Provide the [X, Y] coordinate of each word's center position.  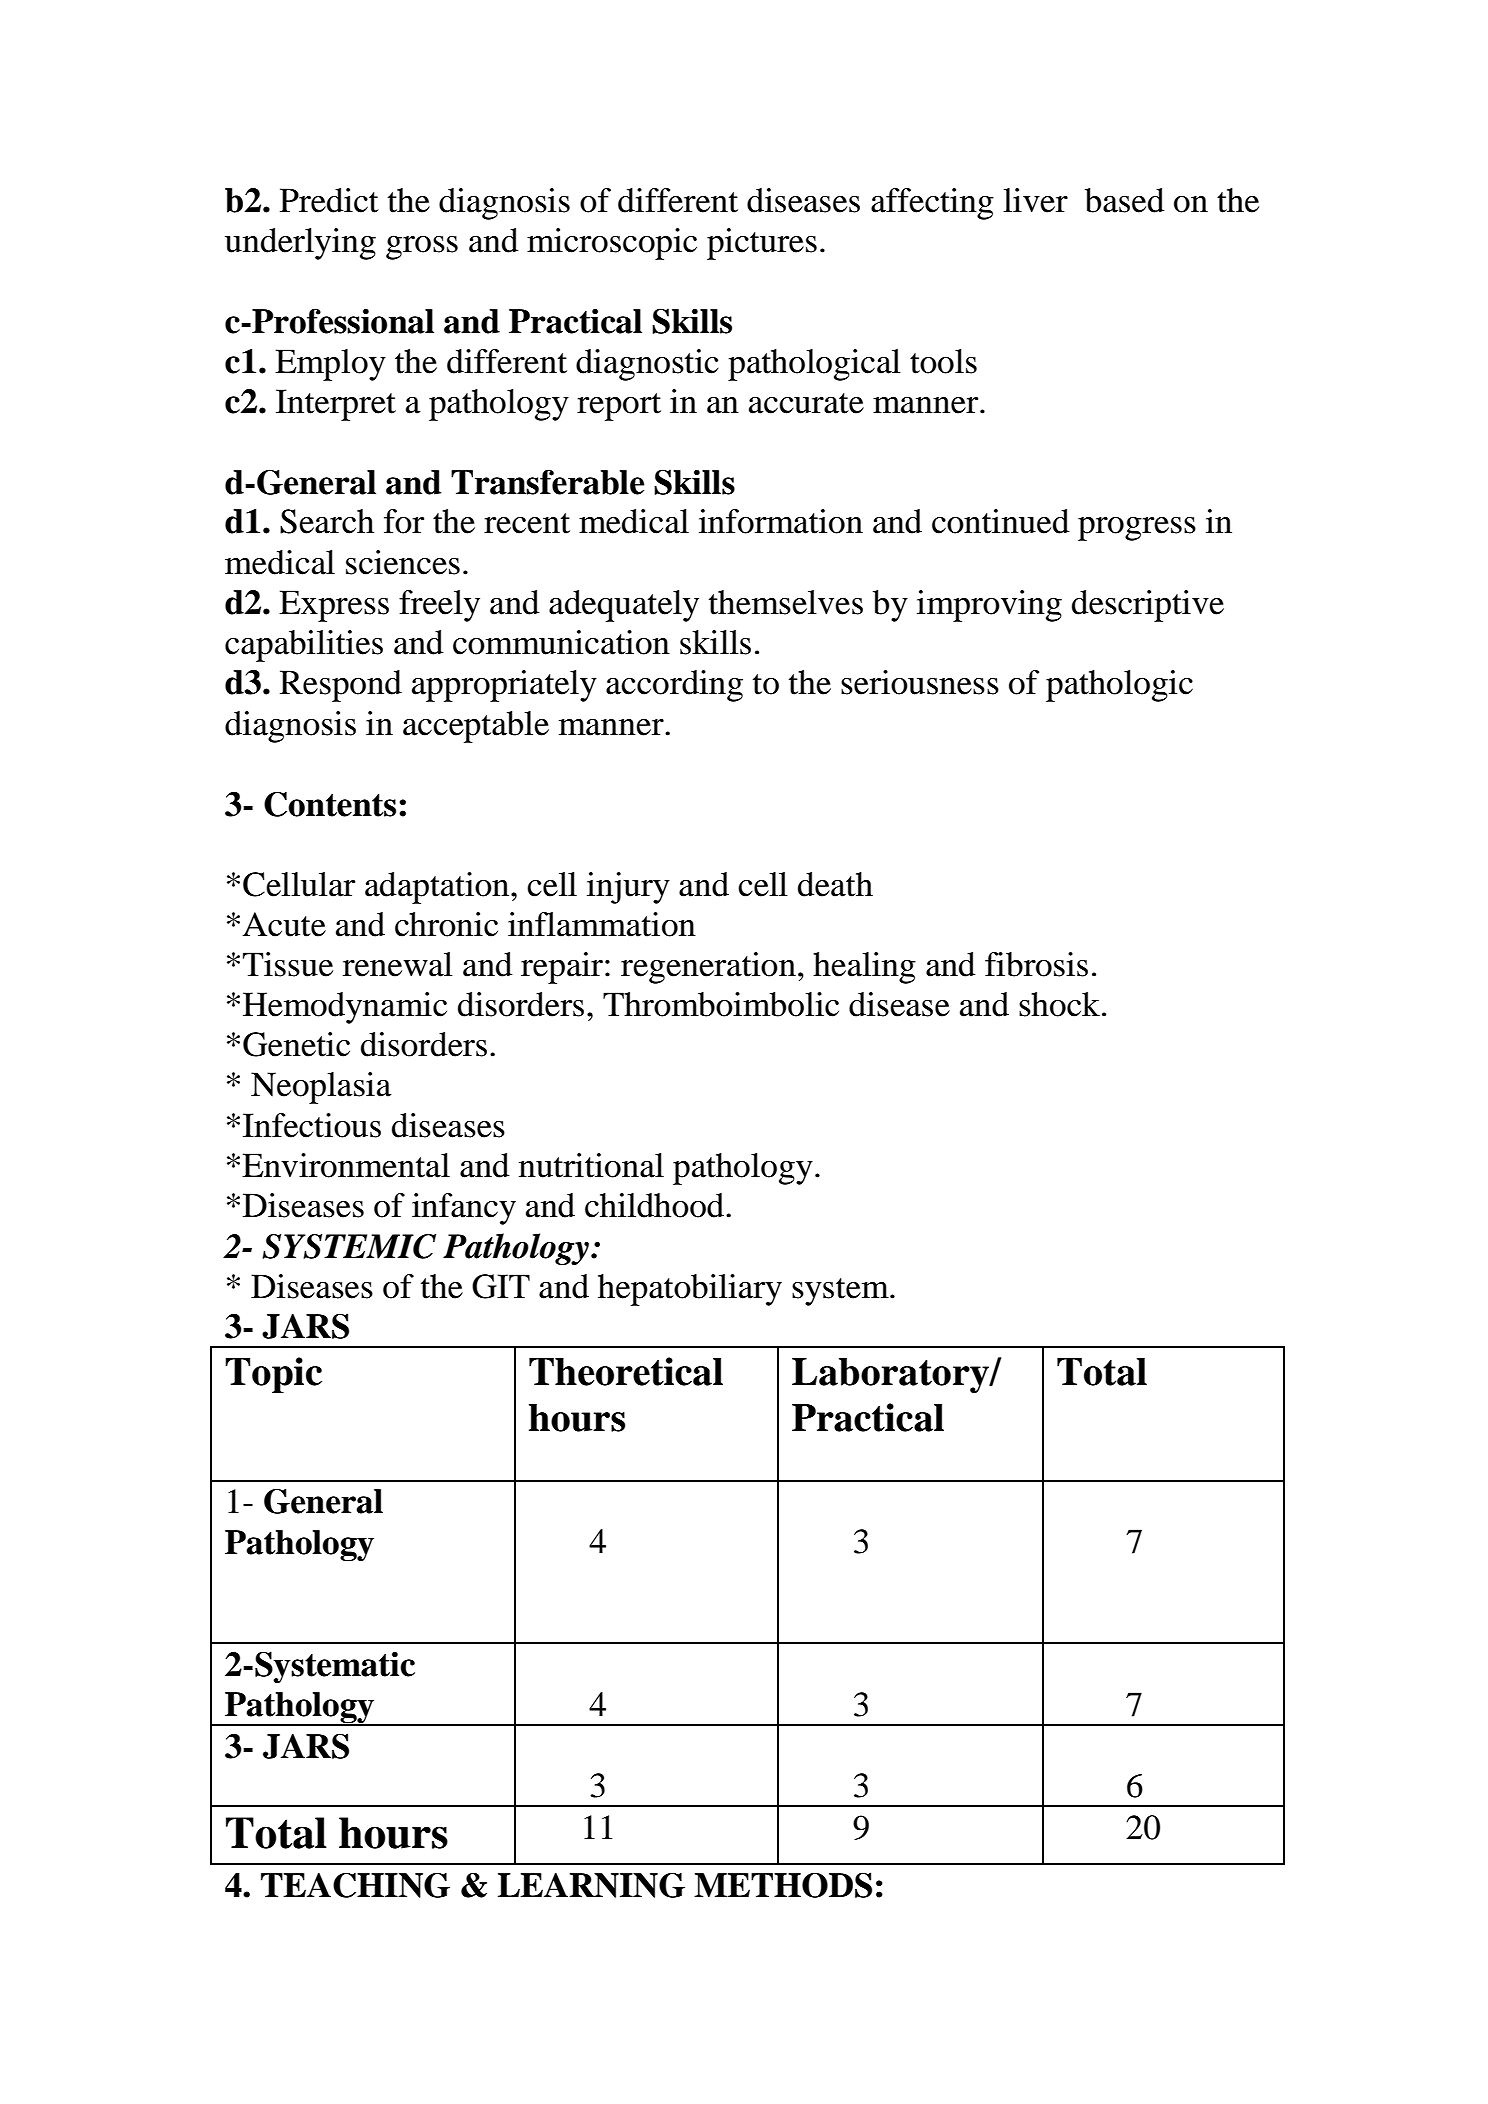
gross [422, 248]
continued [1001, 521]
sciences [403, 562]
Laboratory [891, 1375]
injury [628, 888]
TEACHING [355, 1885]
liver [1035, 200]
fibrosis [1036, 964]
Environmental [346, 1165]
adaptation [438, 888]
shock [1059, 1004]
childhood [654, 1205]
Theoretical [626, 1371]
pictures [762, 244]
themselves [786, 602]
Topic [273, 1375]
